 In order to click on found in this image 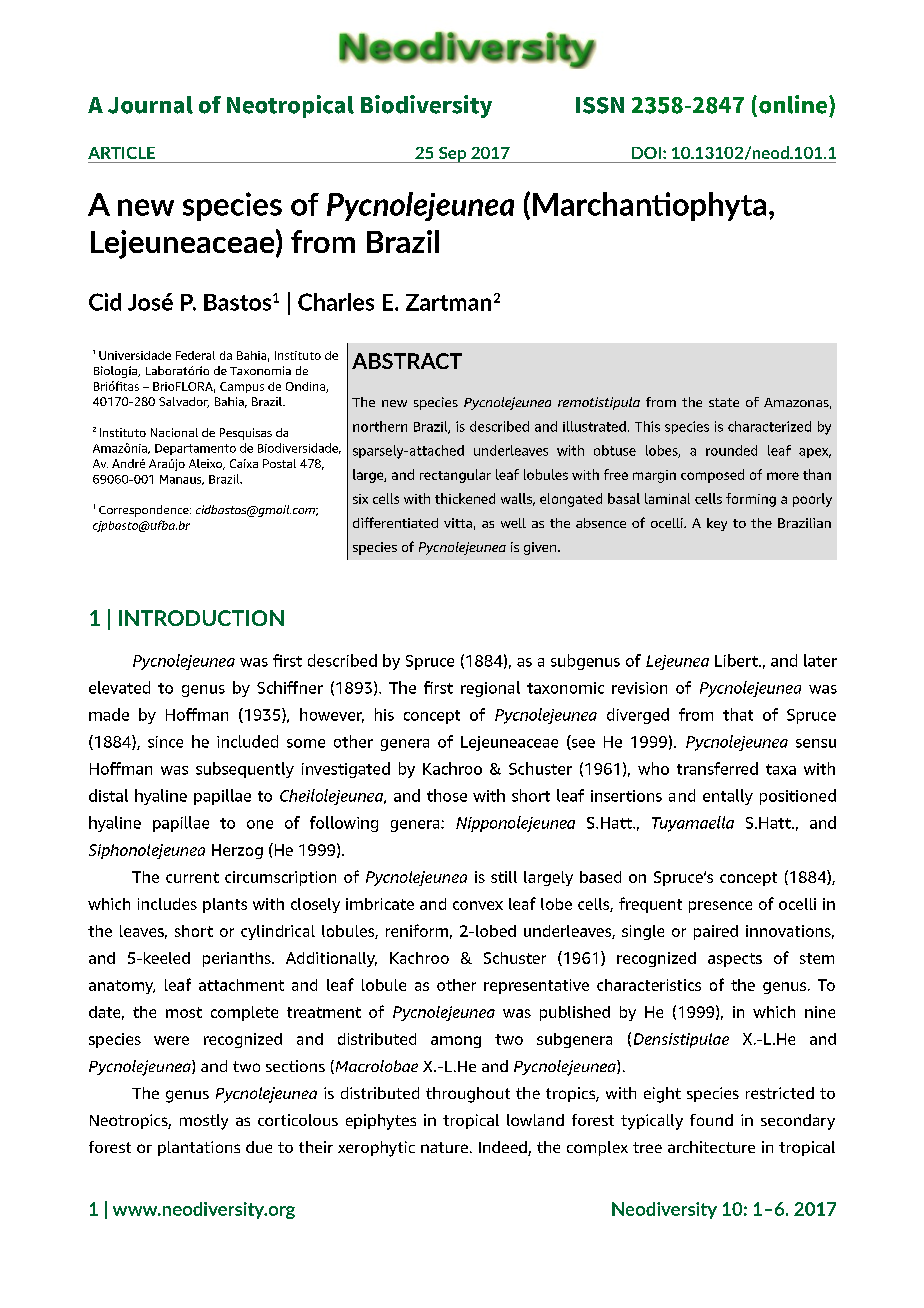, I will do `click(711, 1120)`.
